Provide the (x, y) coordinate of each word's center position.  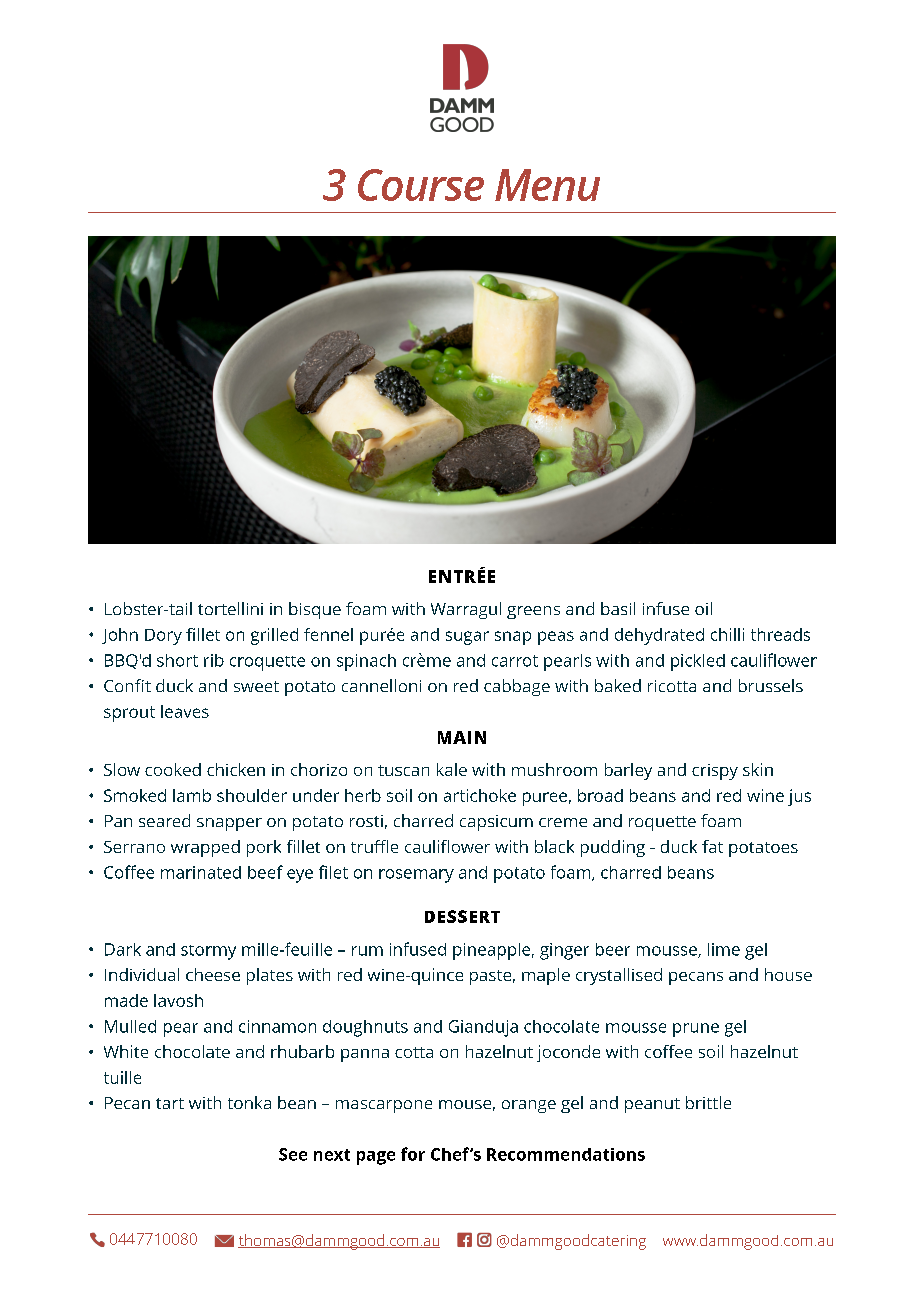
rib (214, 660)
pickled (698, 662)
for (413, 1154)
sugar (467, 638)
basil (618, 608)
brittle (708, 1102)
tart (170, 1103)
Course (421, 185)
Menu (547, 185)
